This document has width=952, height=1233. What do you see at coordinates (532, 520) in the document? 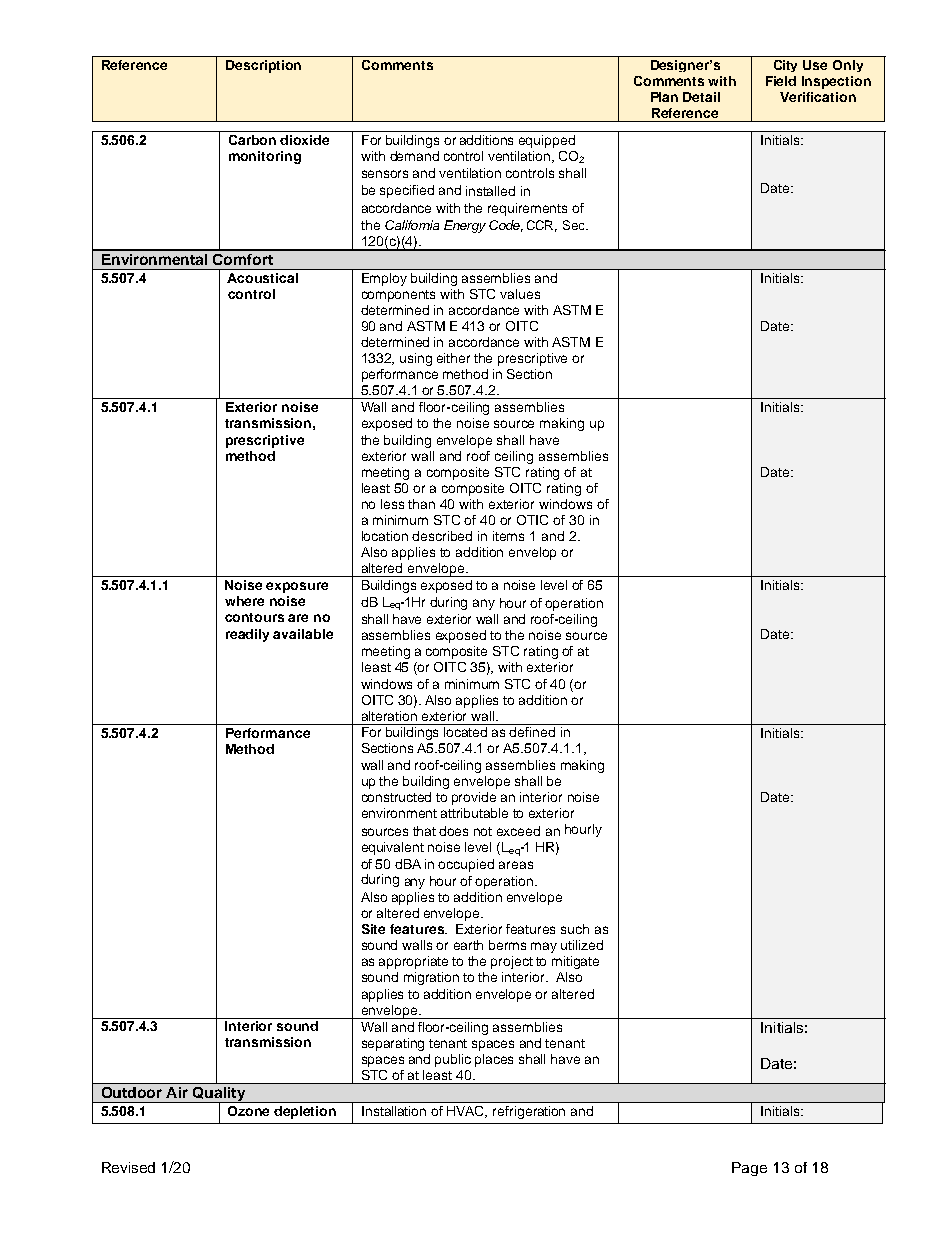
I see `OTIC` at bounding box center [532, 520].
